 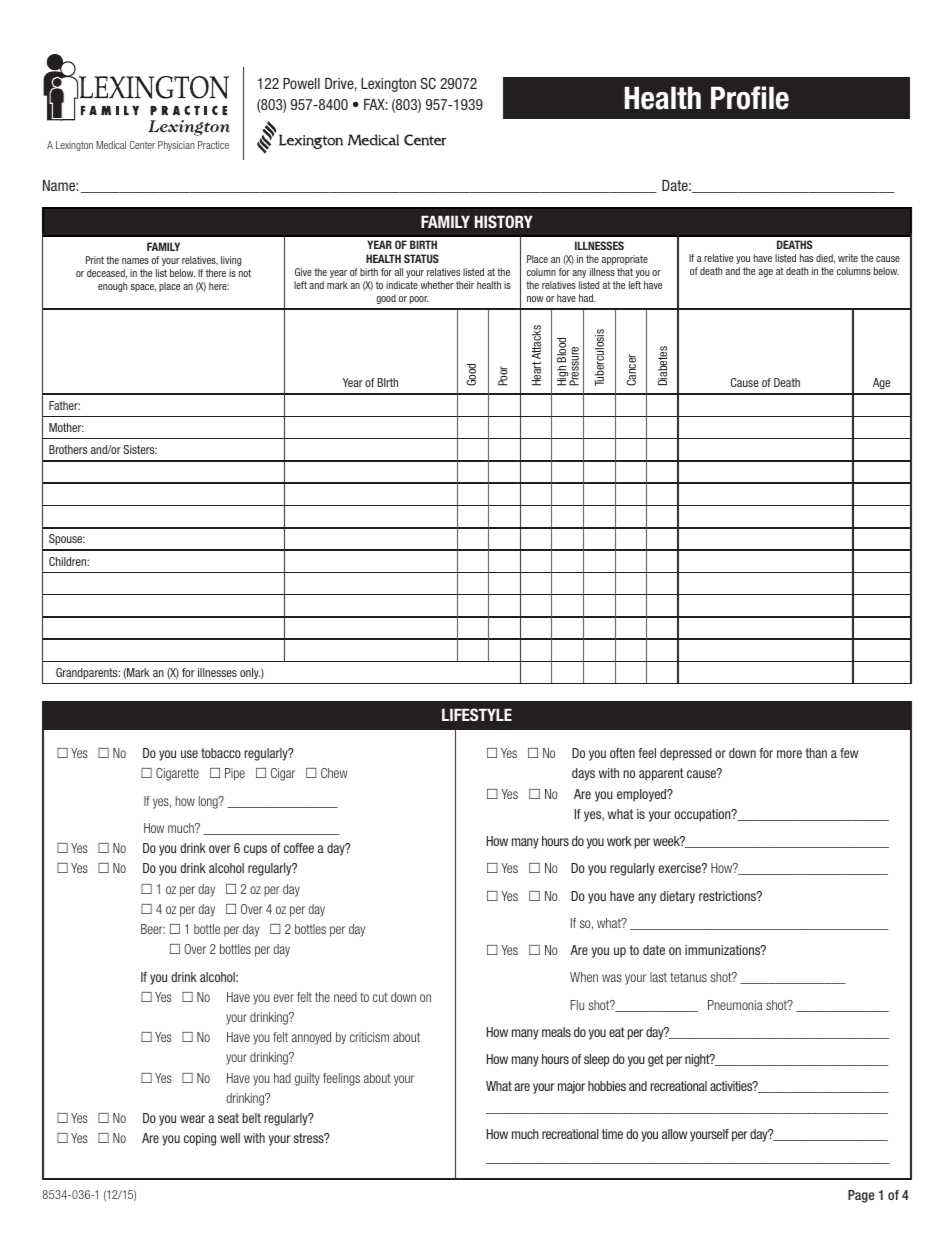 What do you see at coordinates (255, 850) in the page?
I see `cups` at bounding box center [255, 850].
